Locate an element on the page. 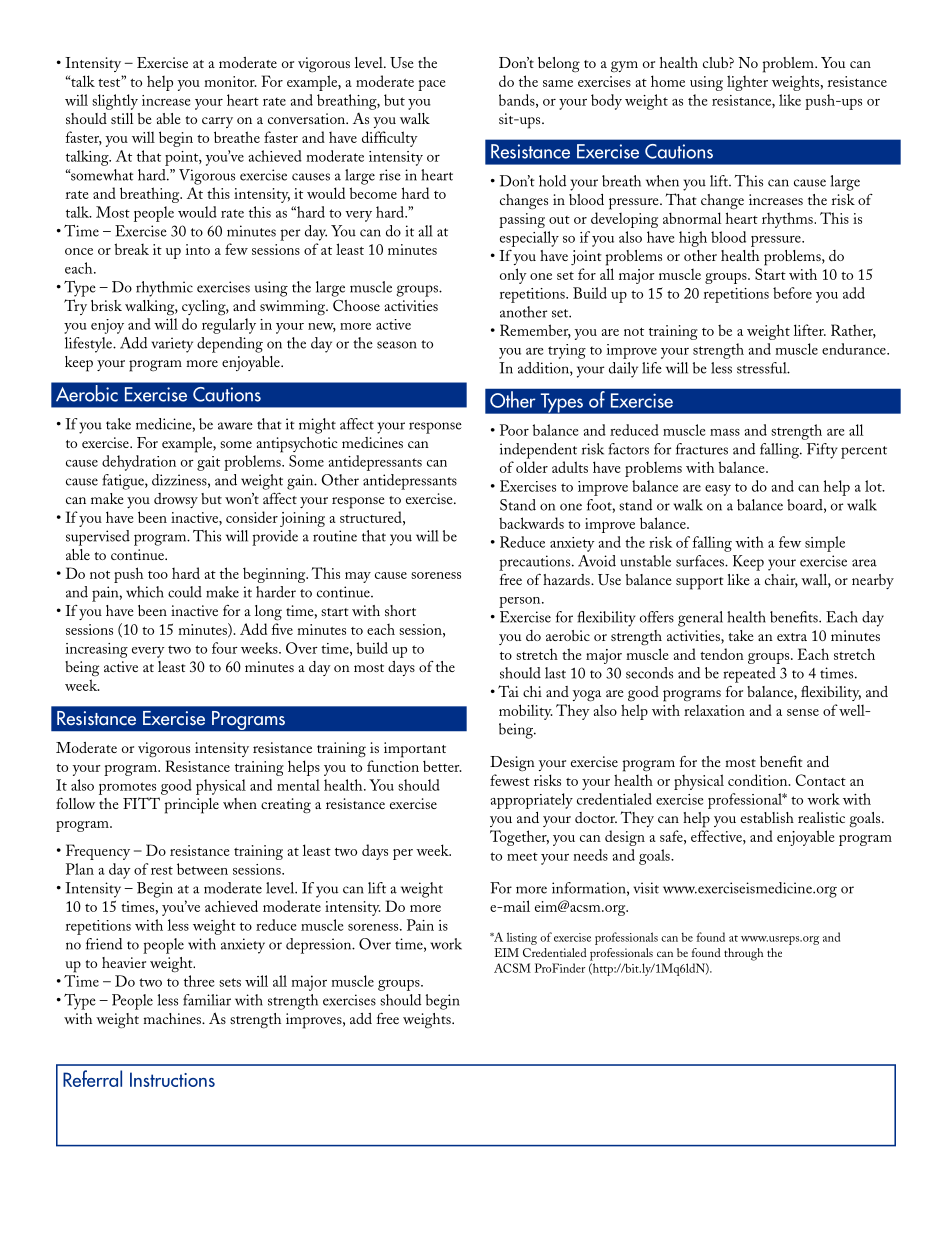 The image size is (952, 1233). only is located at coordinates (513, 276).
